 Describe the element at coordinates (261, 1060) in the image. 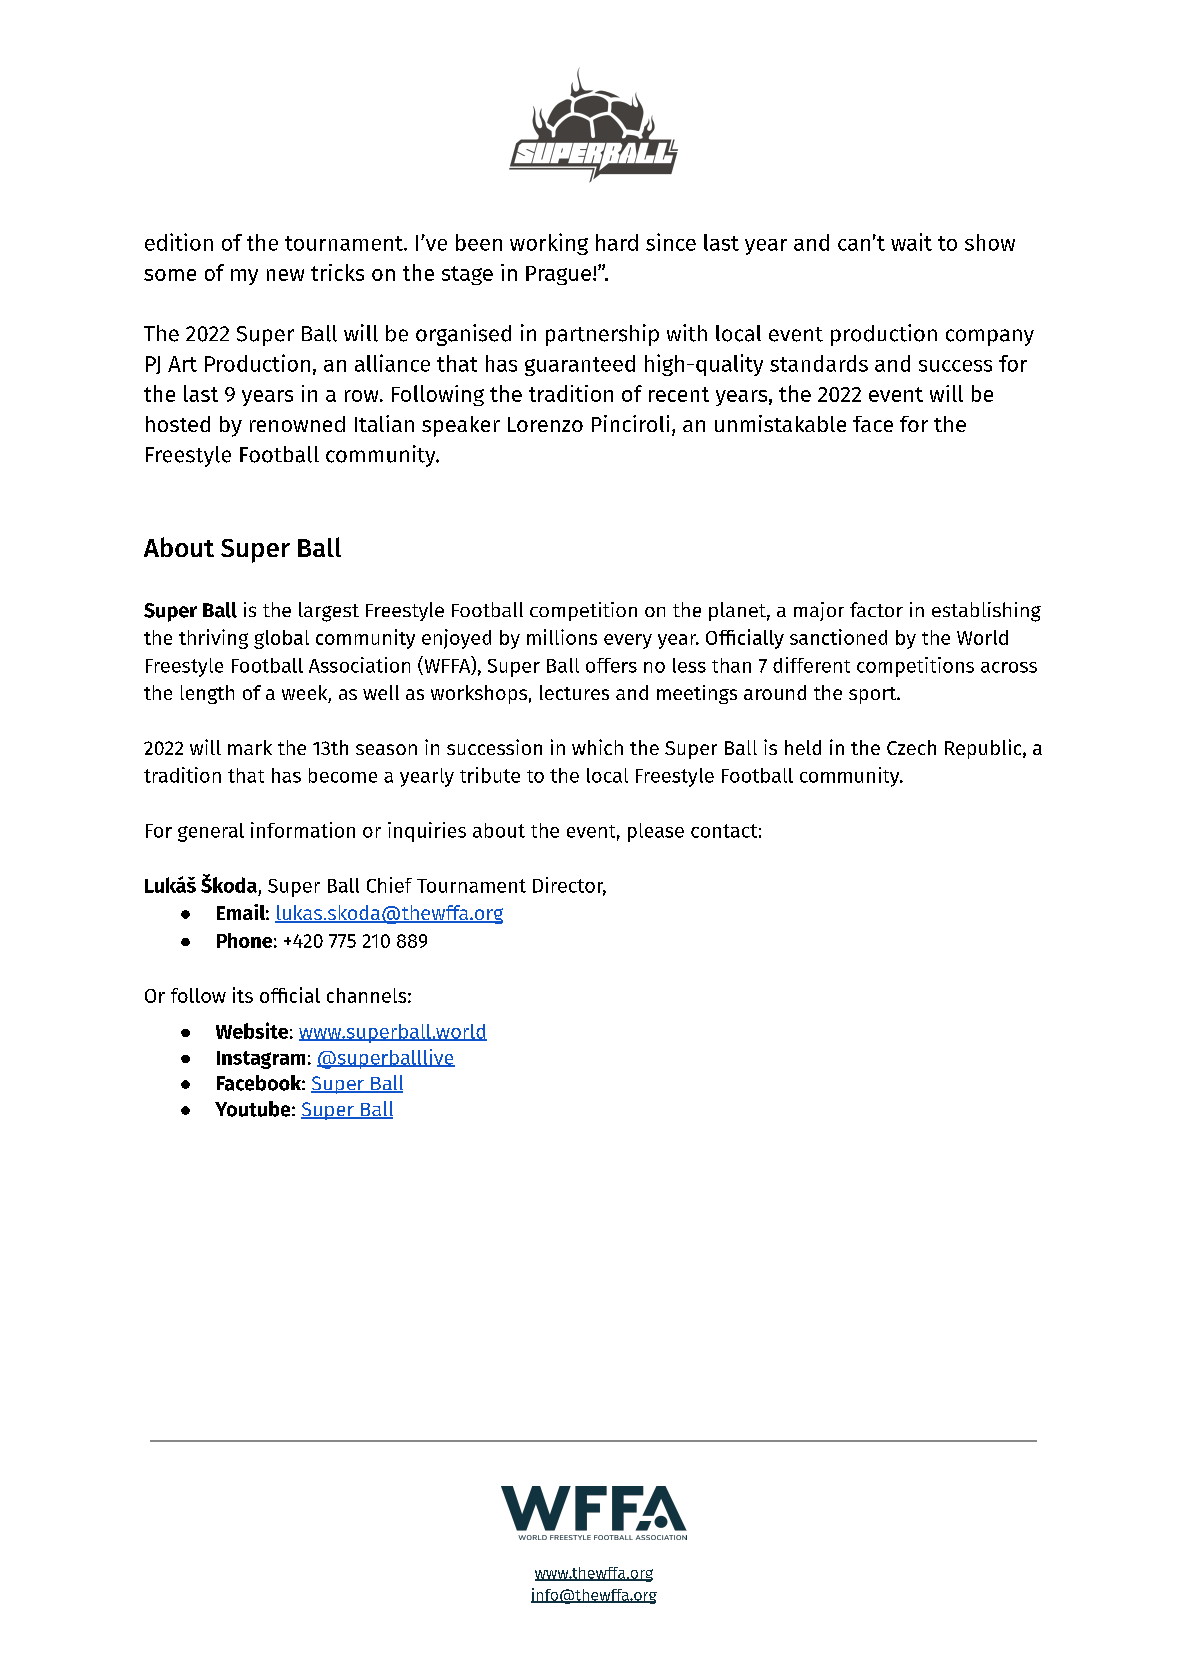

I see `Instagram` at that location.
